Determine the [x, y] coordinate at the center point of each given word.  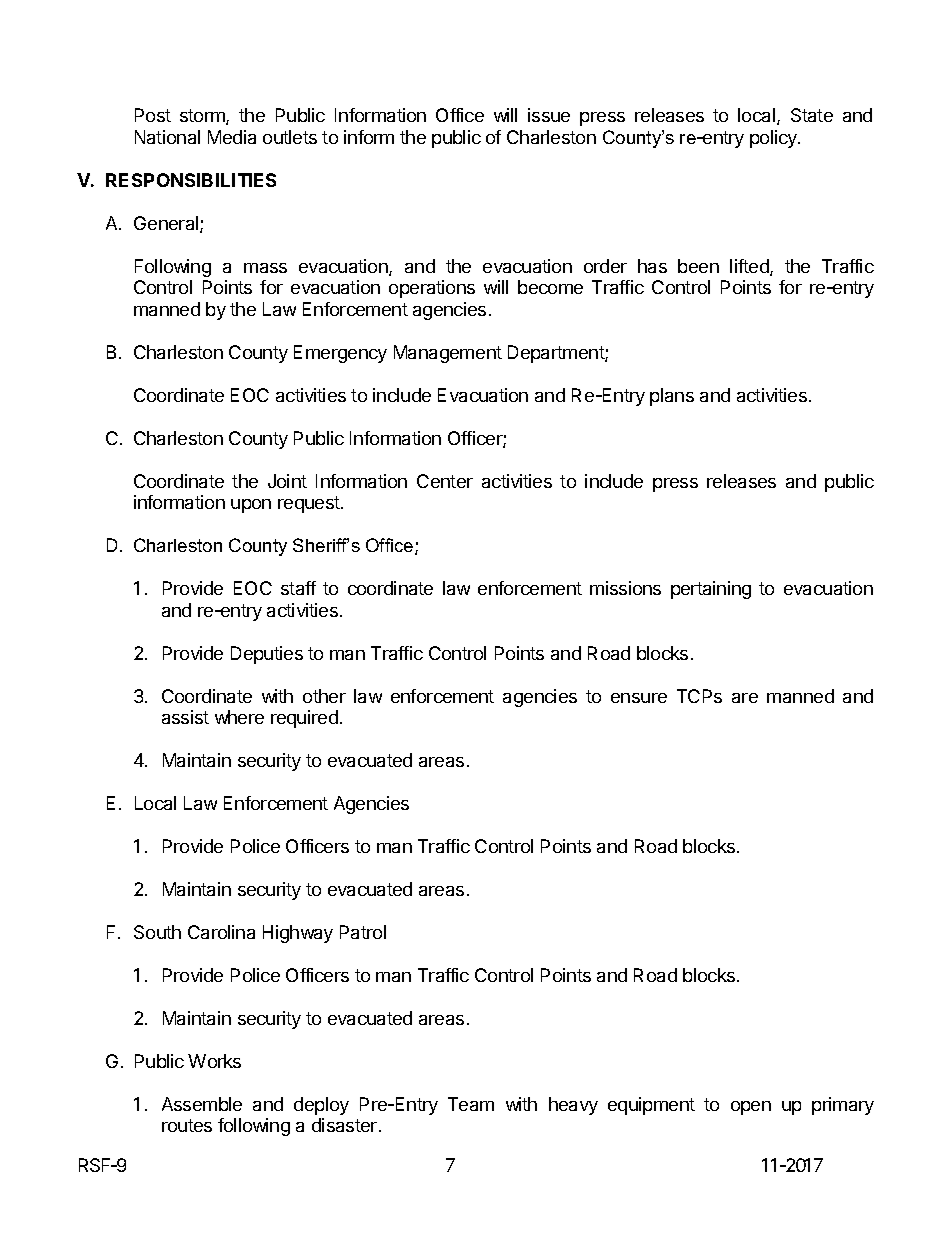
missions [625, 588]
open [751, 1108]
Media [232, 137]
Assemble [202, 1104]
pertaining [711, 590]
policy [774, 139]
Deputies [267, 655]
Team [471, 1104]
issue [549, 115]
